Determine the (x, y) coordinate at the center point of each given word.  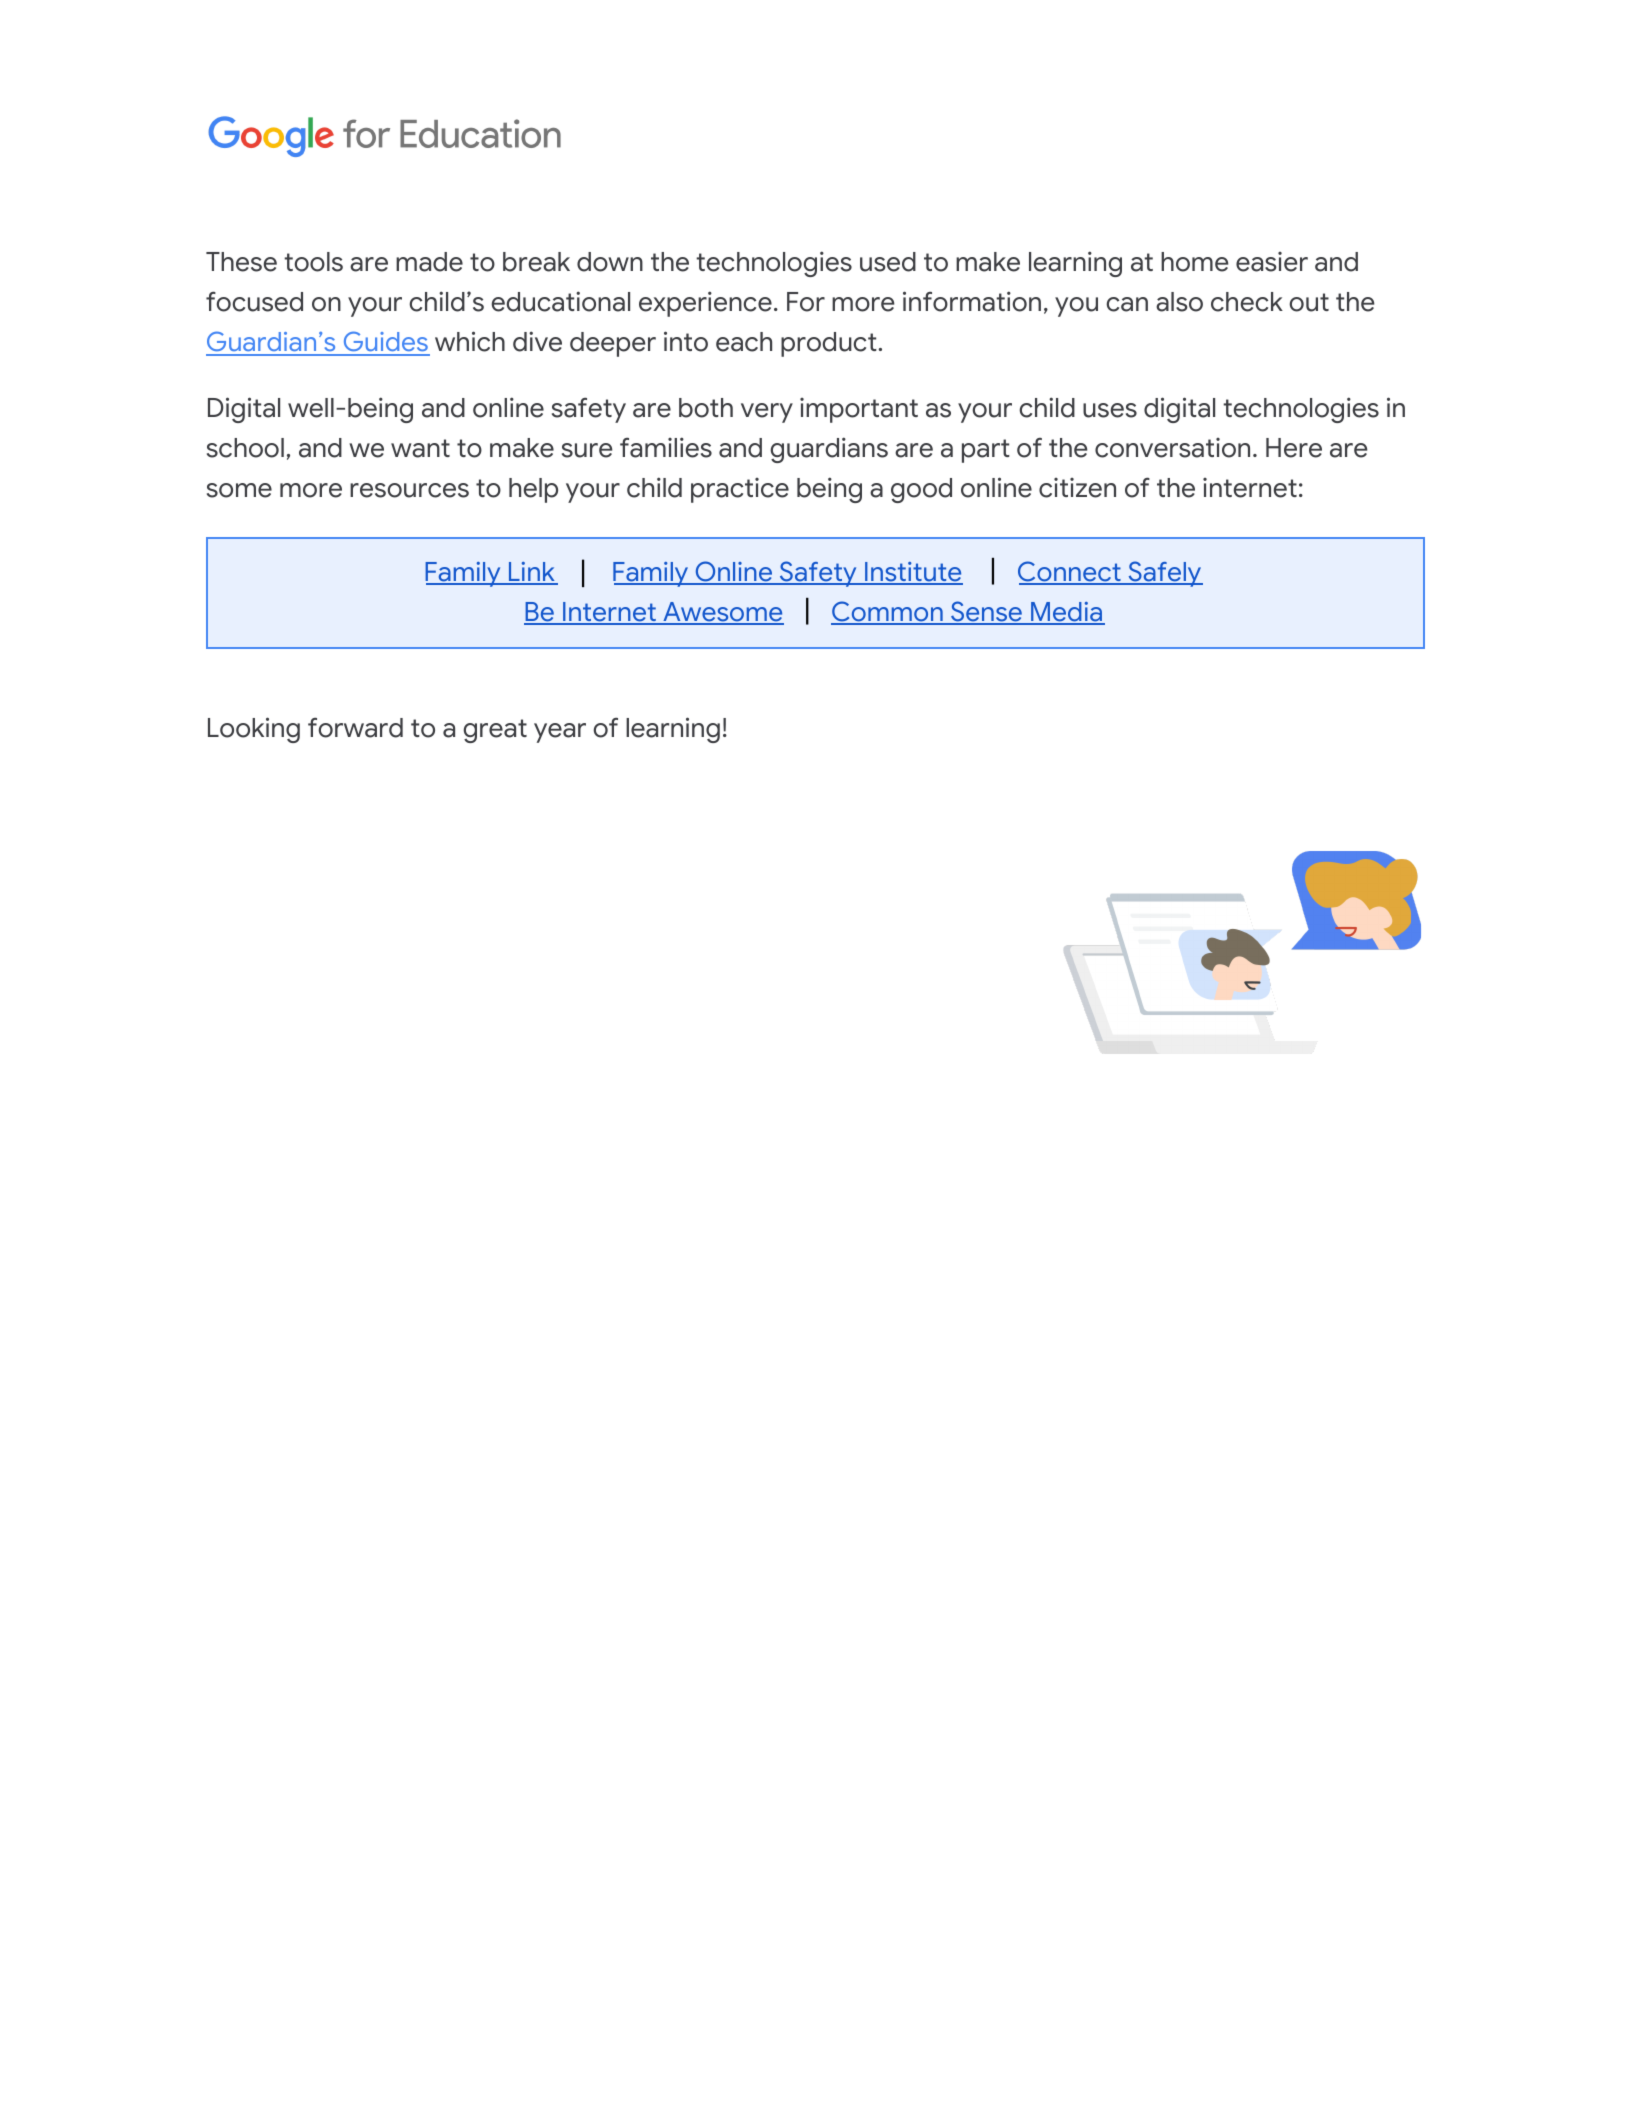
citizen (1077, 488)
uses (1110, 410)
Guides (385, 343)
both (706, 408)
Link (532, 573)
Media (1066, 613)
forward (355, 727)
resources (409, 490)
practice (740, 490)
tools (313, 262)
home (1195, 262)
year (560, 733)
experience (705, 304)
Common (888, 612)
